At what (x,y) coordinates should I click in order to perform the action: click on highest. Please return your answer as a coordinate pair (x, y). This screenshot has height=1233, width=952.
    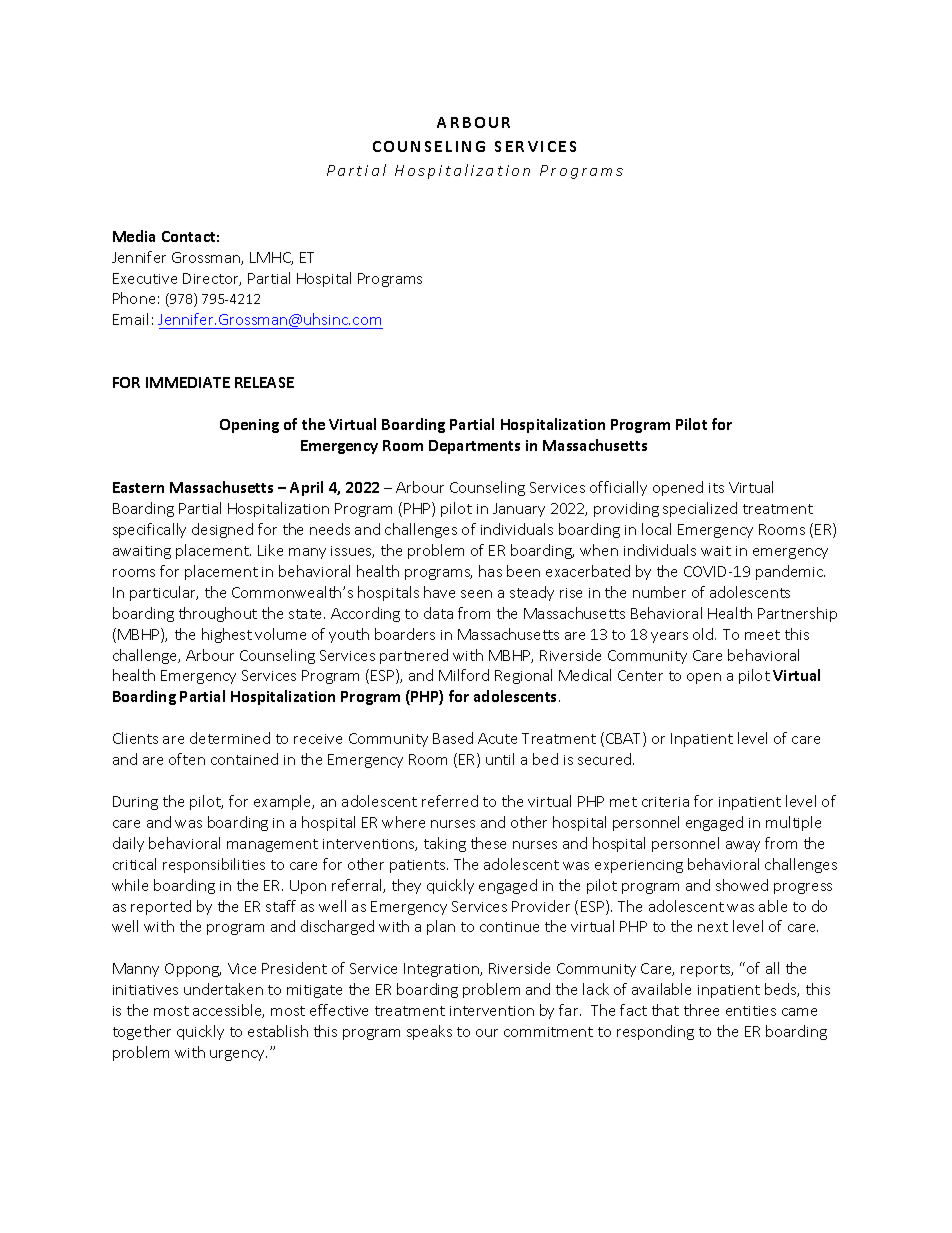
    Looking at the image, I should click on (227, 635).
